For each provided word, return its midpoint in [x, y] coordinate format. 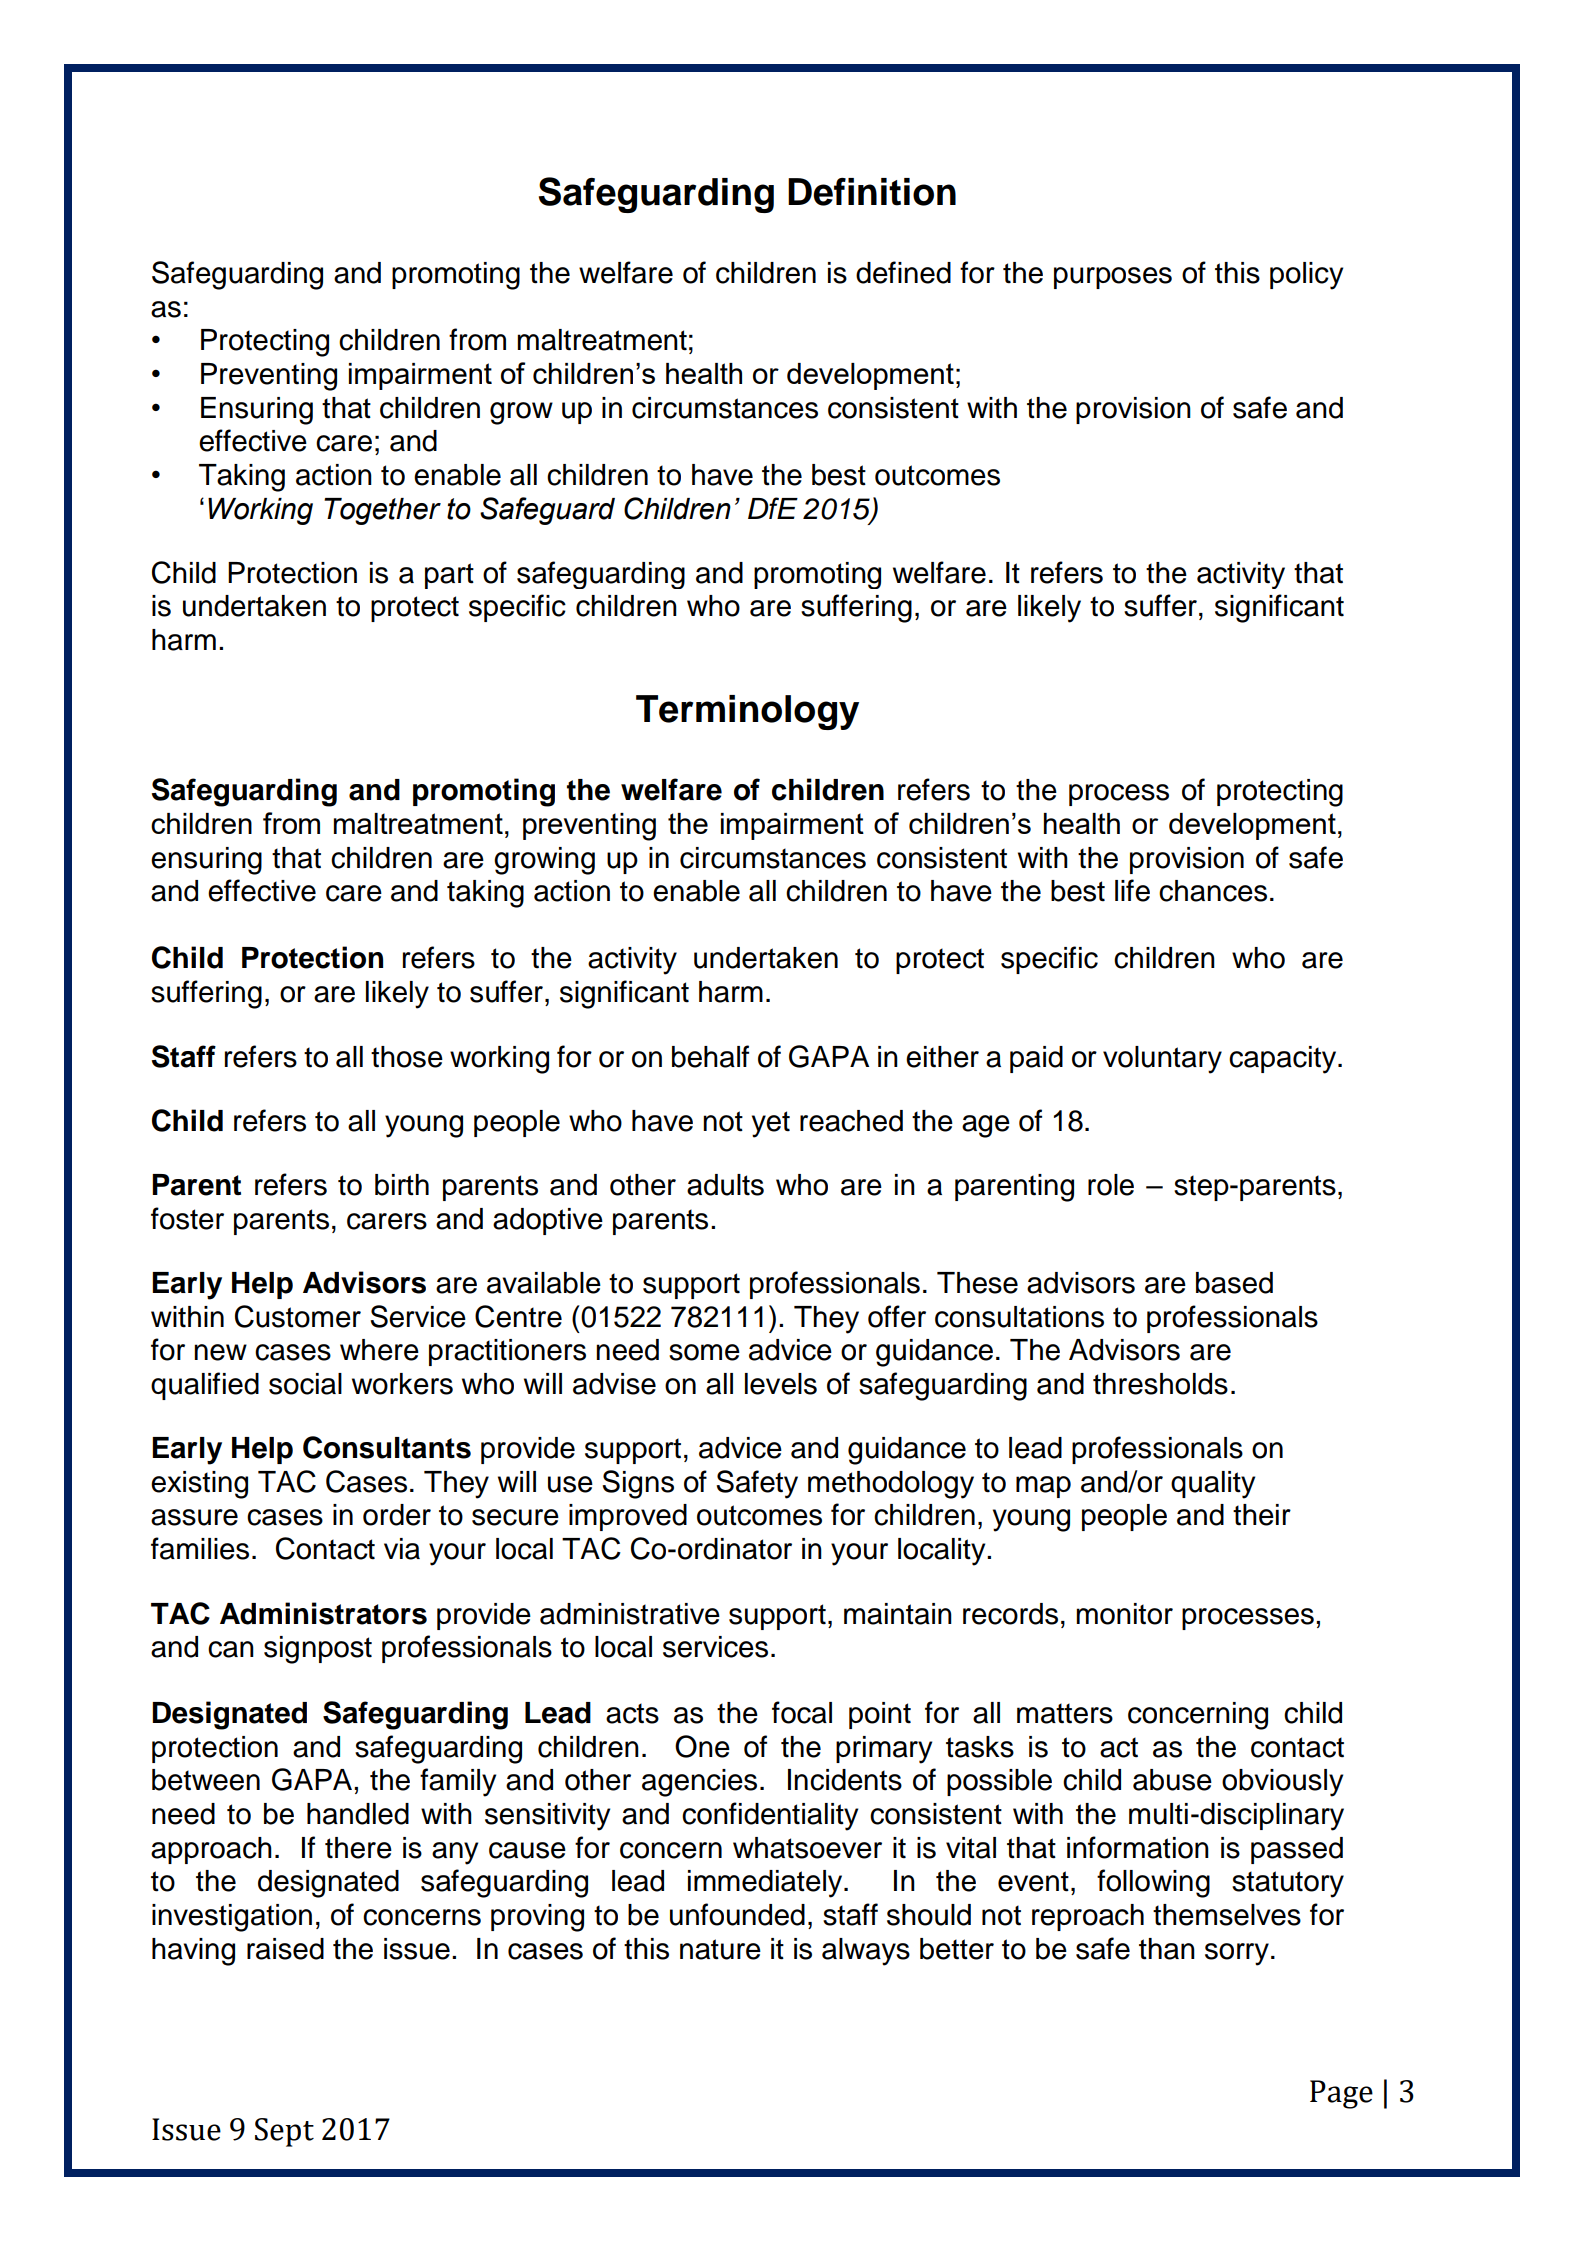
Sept [284, 2132]
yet [771, 1124]
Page [1341, 2094]
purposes [1113, 278]
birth [402, 1185]
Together [382, 511]
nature [720, 1949]
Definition [872, 192]
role [1111, 1185]
